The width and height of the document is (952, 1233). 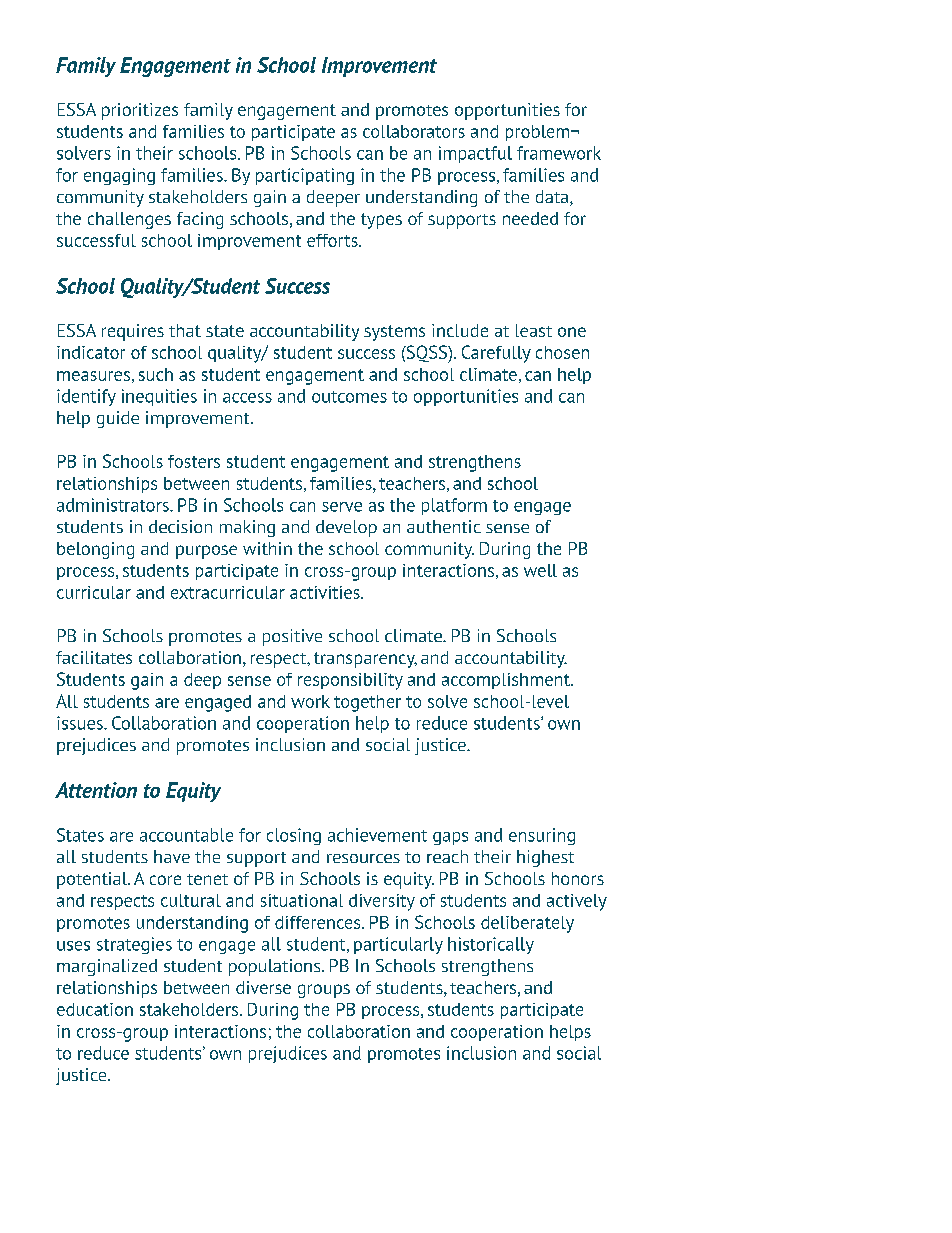 What do you see at coordinates (96, 790) in the document?
I see `Attention` at bounding box center [96, 790].
